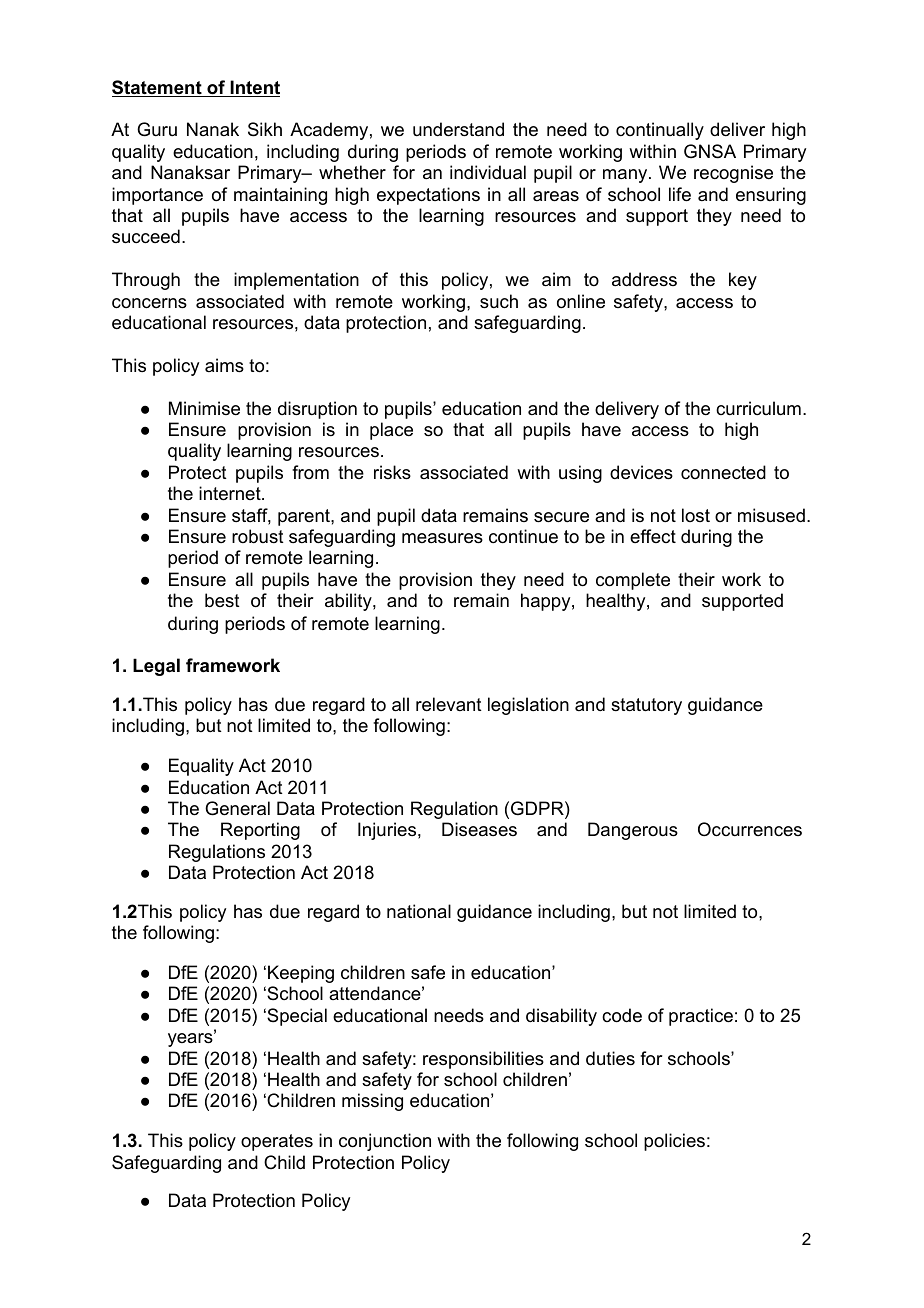  Describe the element at coordinates (660, 131) in the image. I see `continually` at that location.
